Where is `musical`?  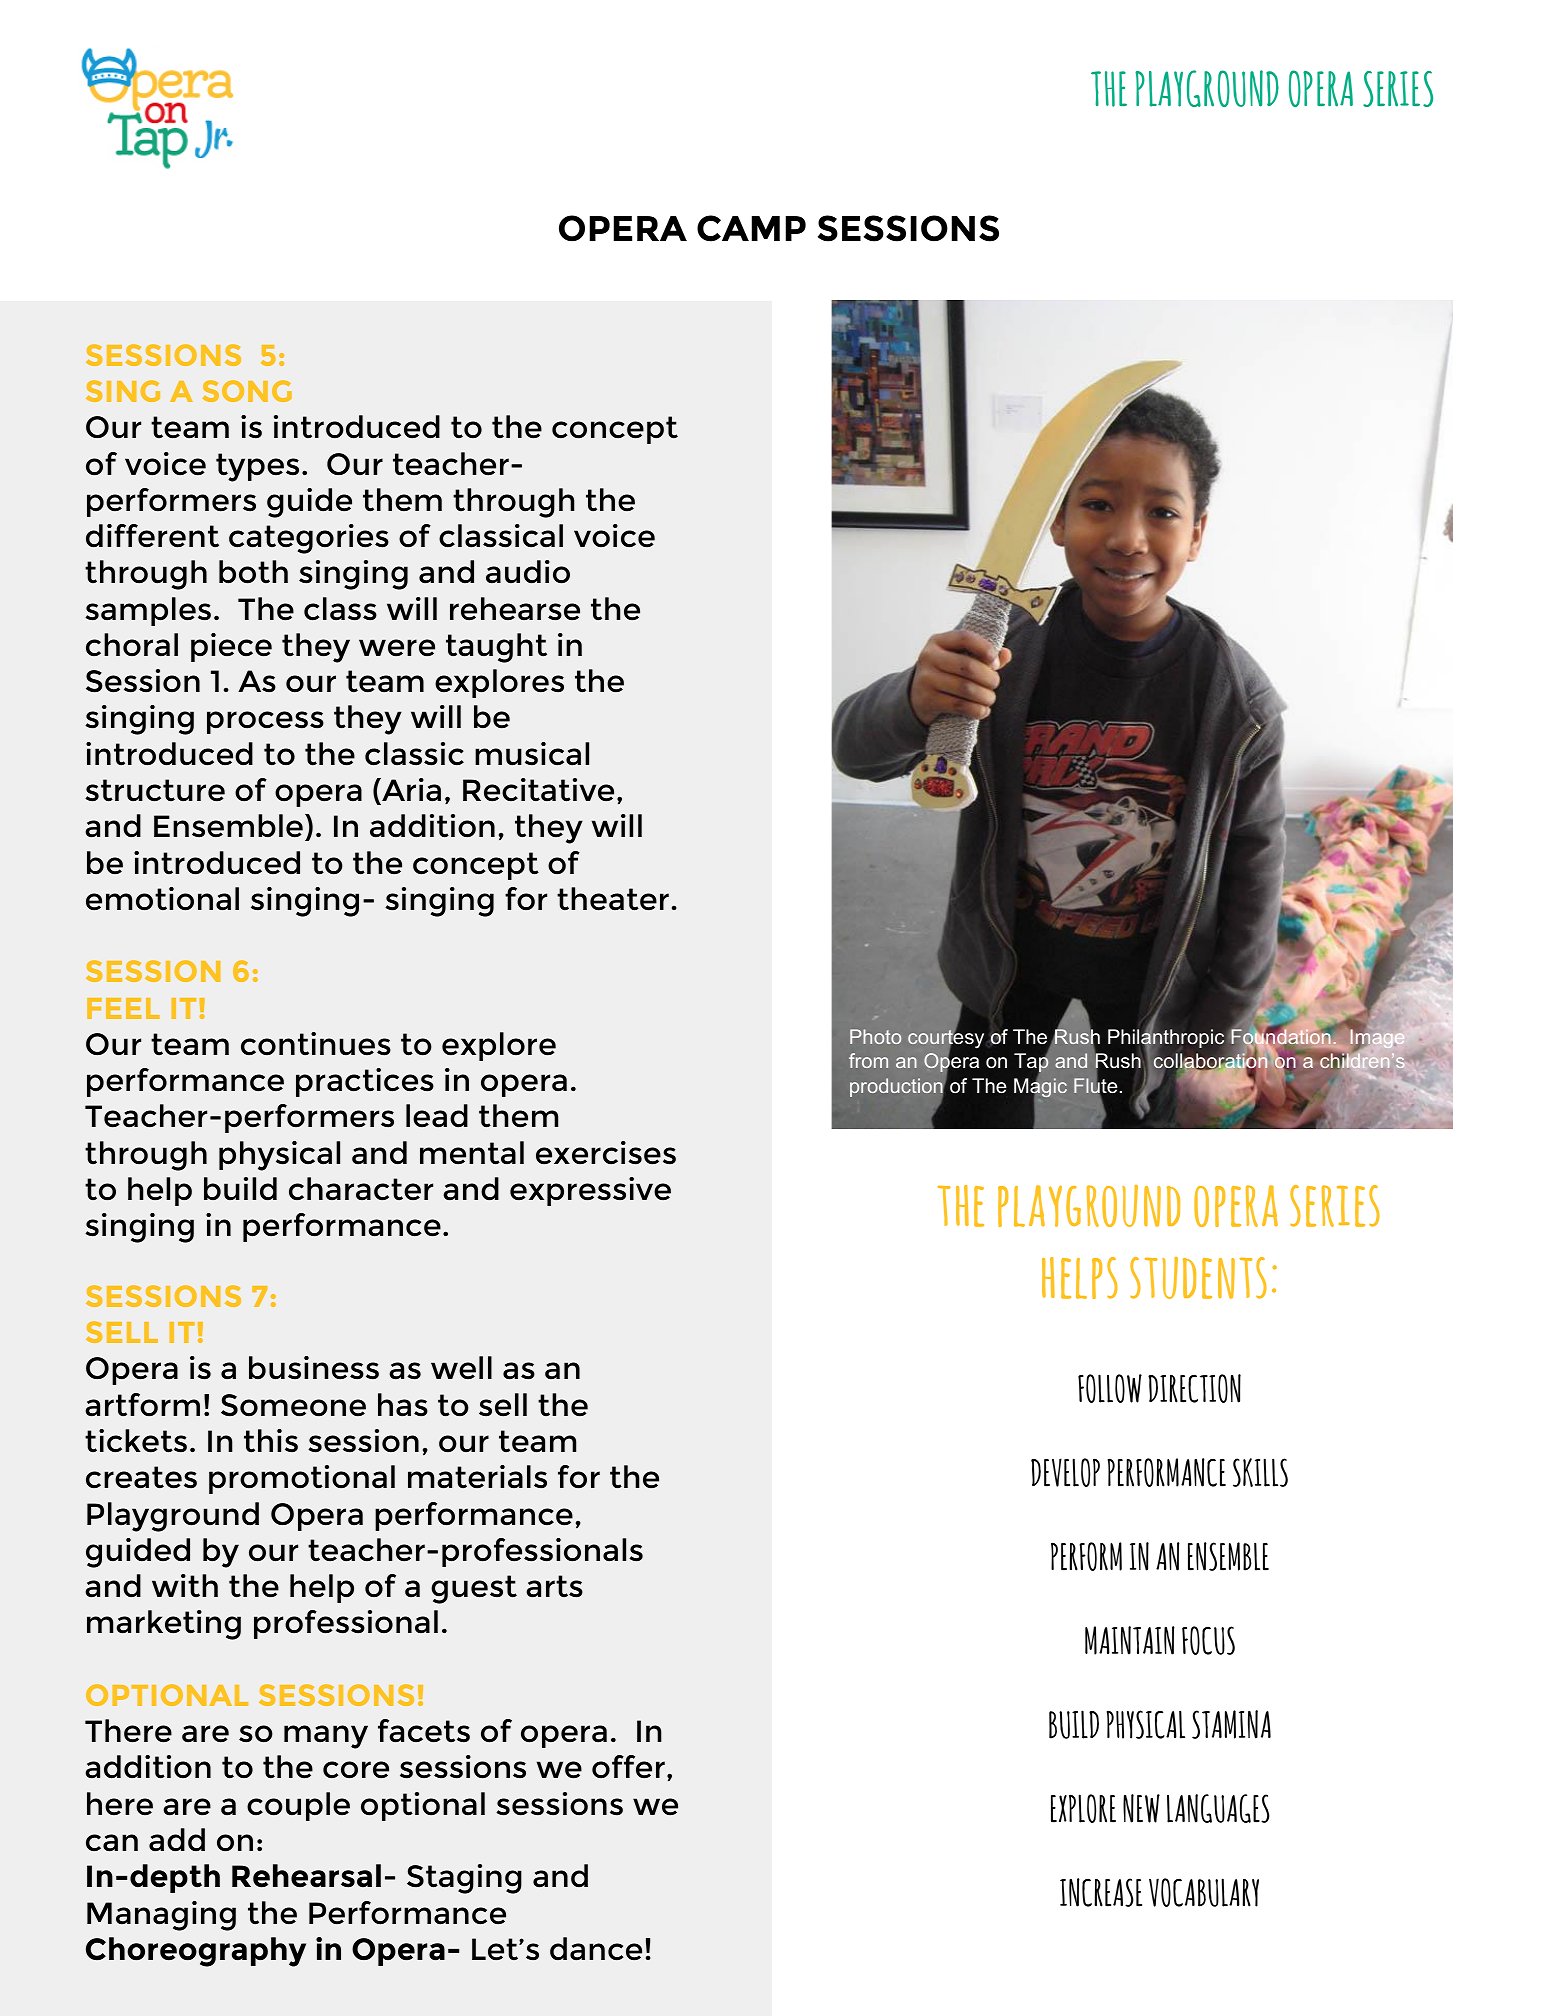
musical is located at coordinates (532, 754).
